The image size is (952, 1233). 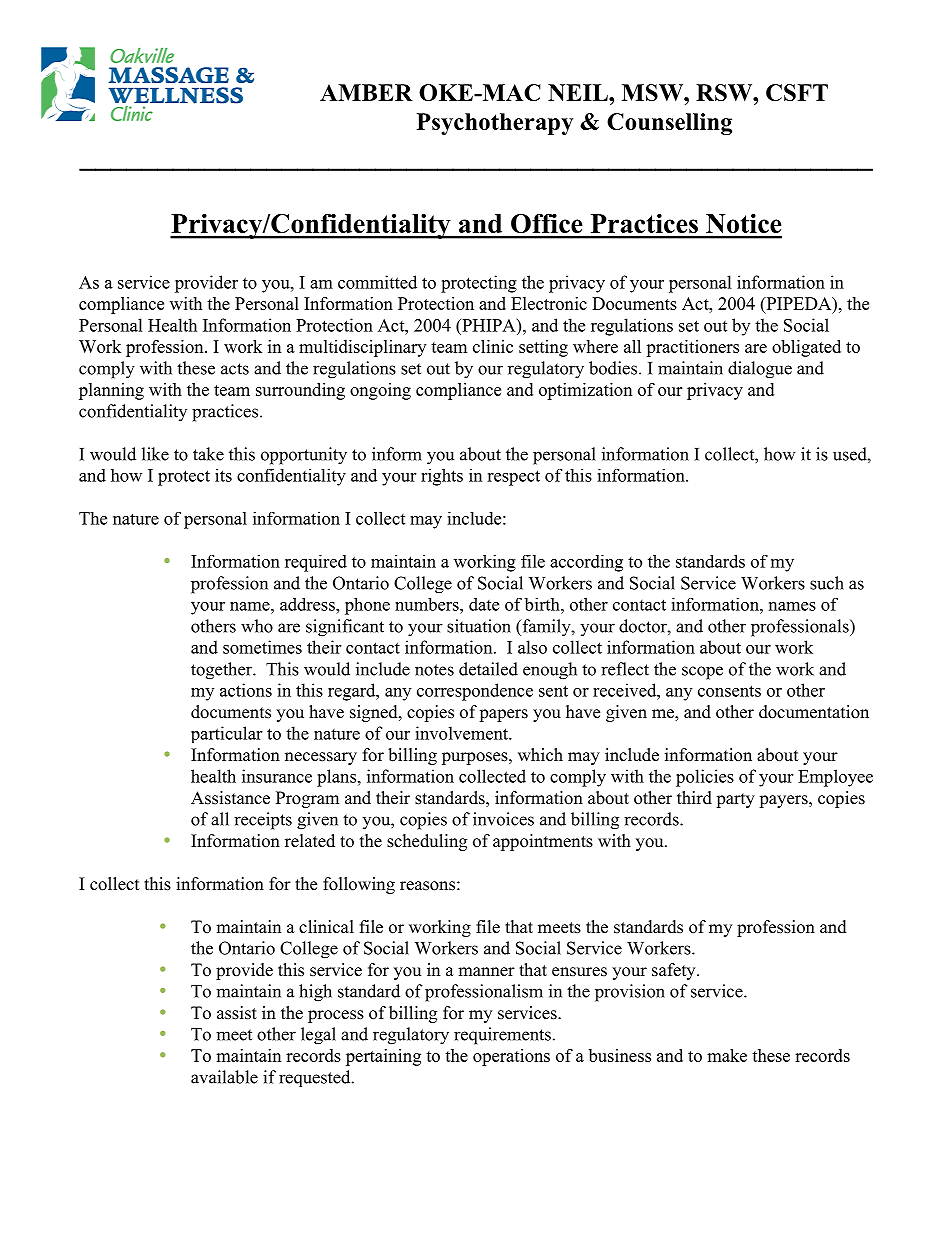 What do you see at coordinates (579, 92) in the screenshot?
I see `NEIL` at bounding box center [579, 92].
